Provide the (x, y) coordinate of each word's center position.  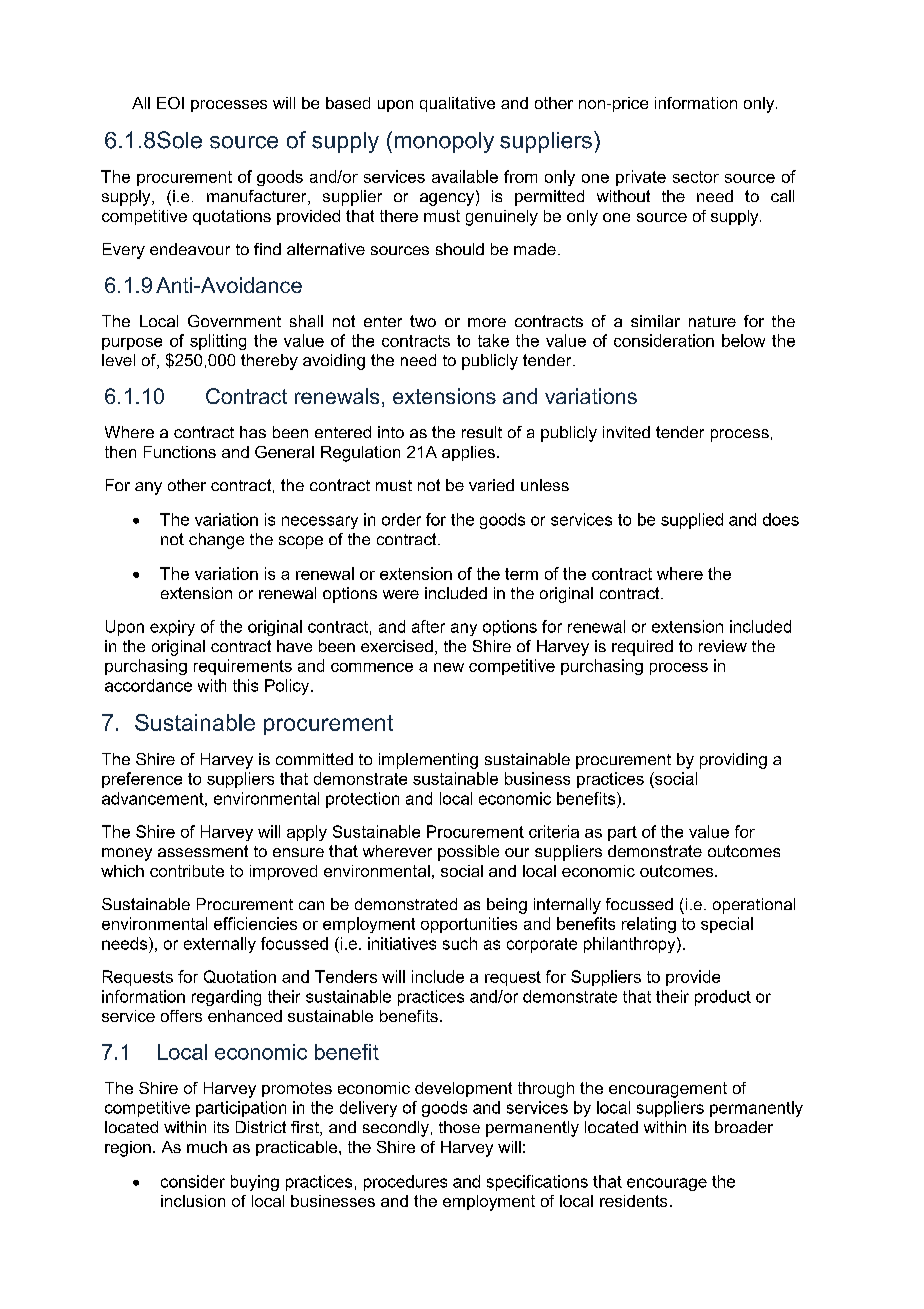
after (428, 626)
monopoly (444, 142)
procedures (405, 1183)
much (207, 1147)
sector (696, 177)
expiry (172, 628)
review (723, 646)
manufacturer (258, 197)
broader (744, 1127)
